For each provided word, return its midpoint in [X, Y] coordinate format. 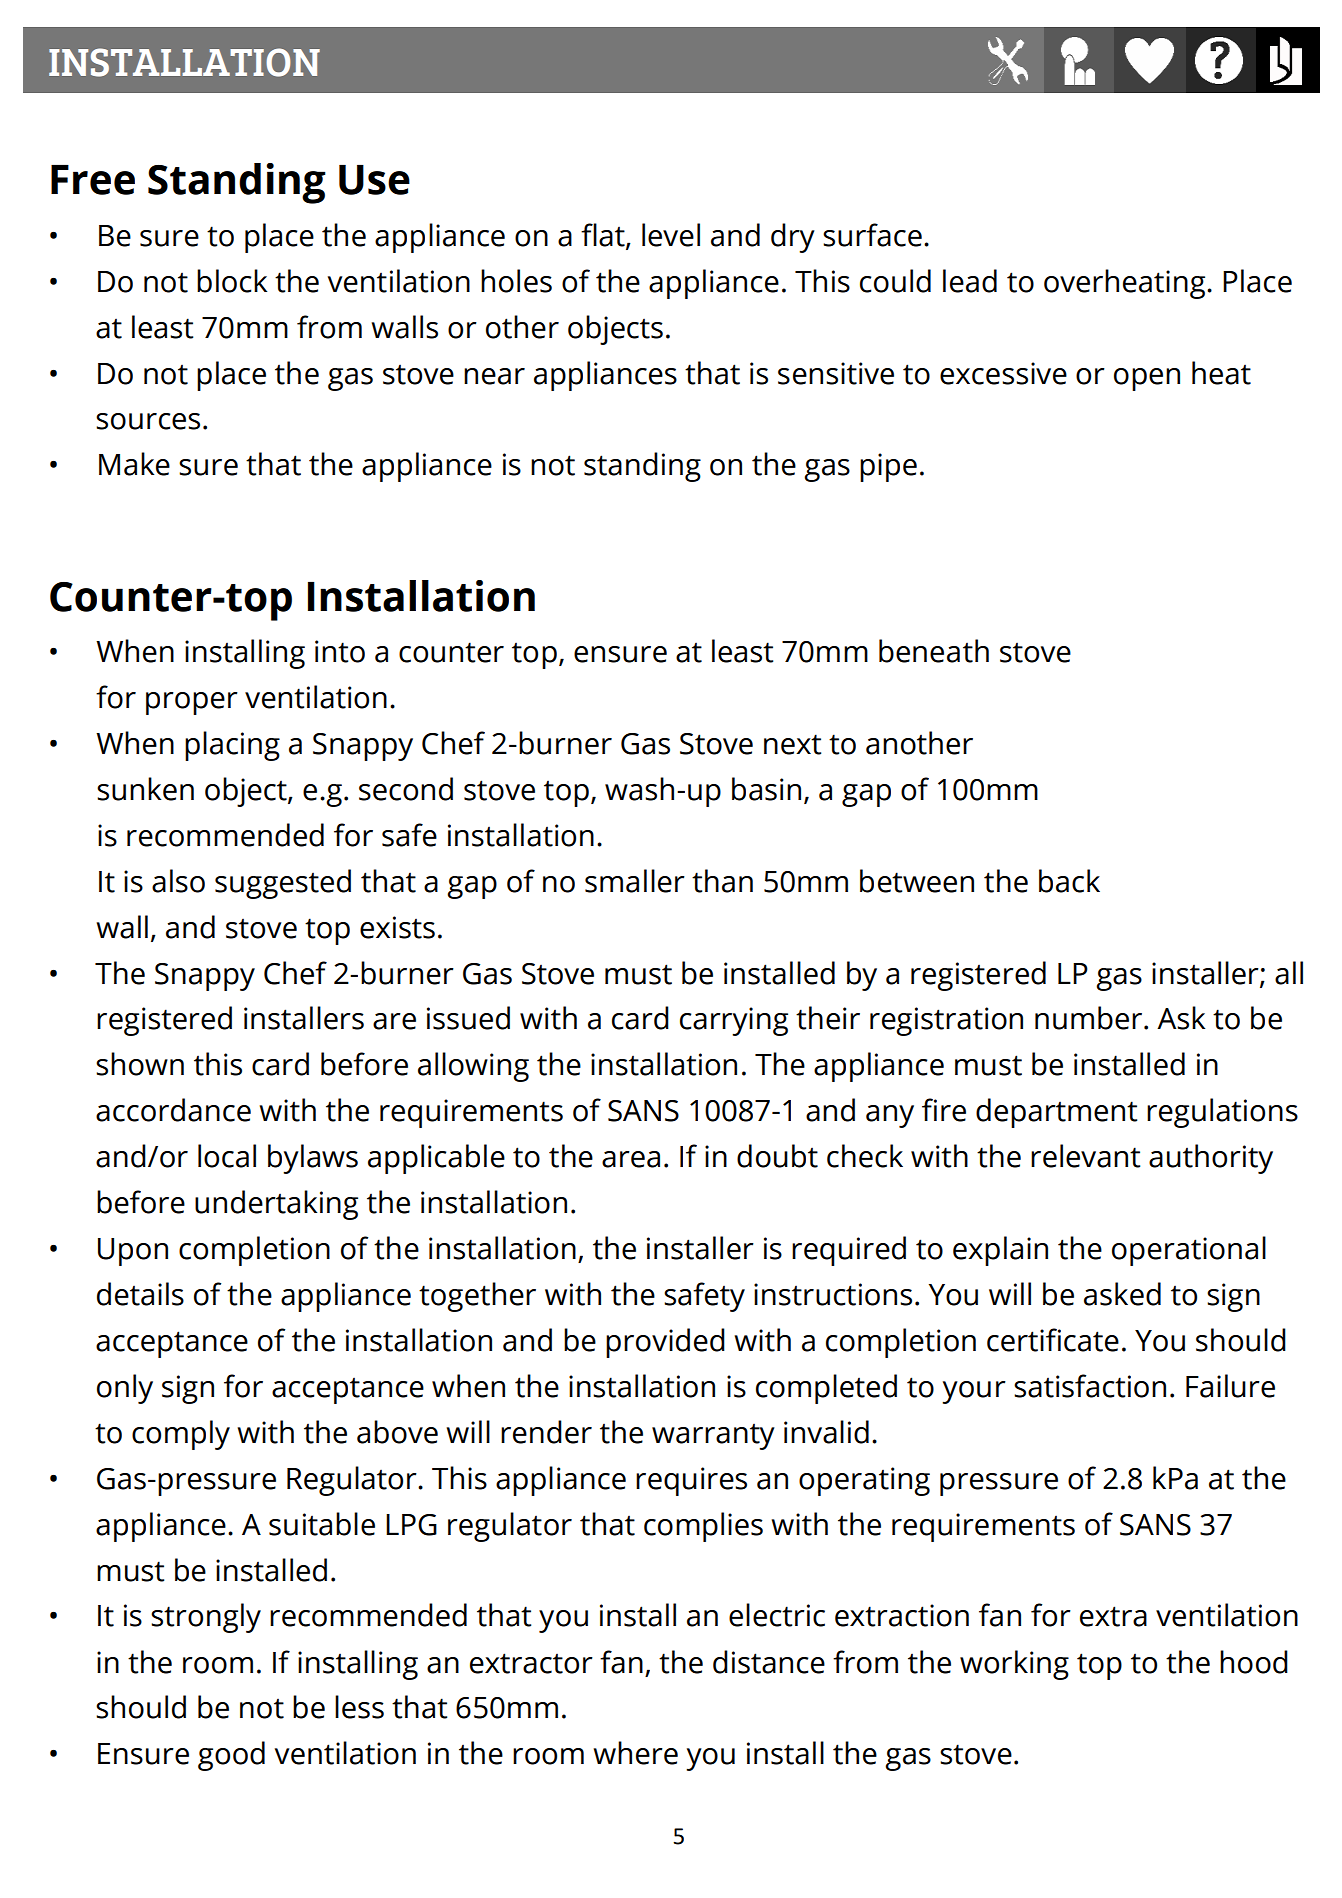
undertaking [276, 1205]
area [631, 1159]
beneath [934, 651]
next [792, 744]
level [671, 235]
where [636, 1753]
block [232, 281]
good [231, 1756]
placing [232, 746]
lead [970, 281]
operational [1189, 1251]
